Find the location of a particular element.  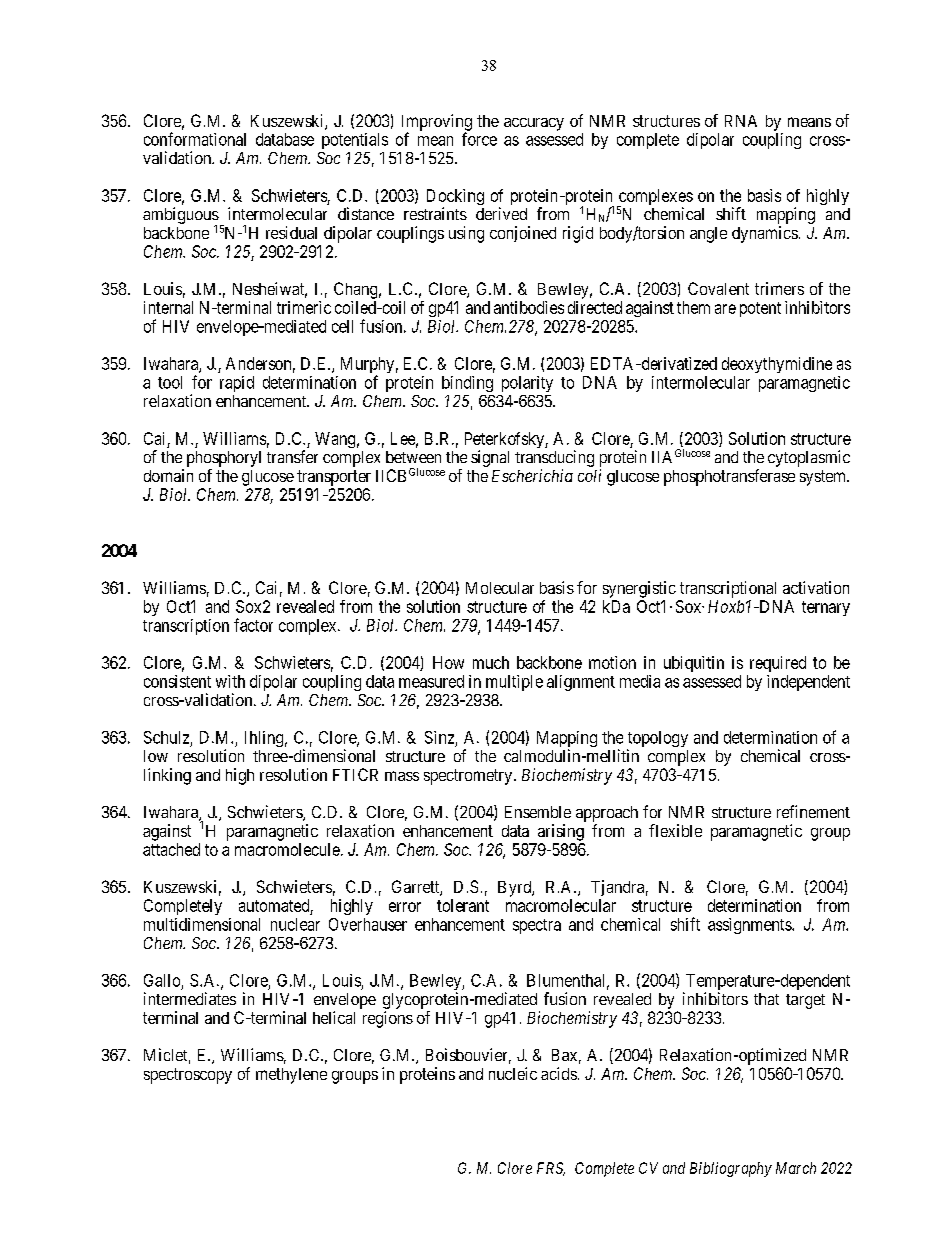

conformational is located at coordinates (195, 139).
